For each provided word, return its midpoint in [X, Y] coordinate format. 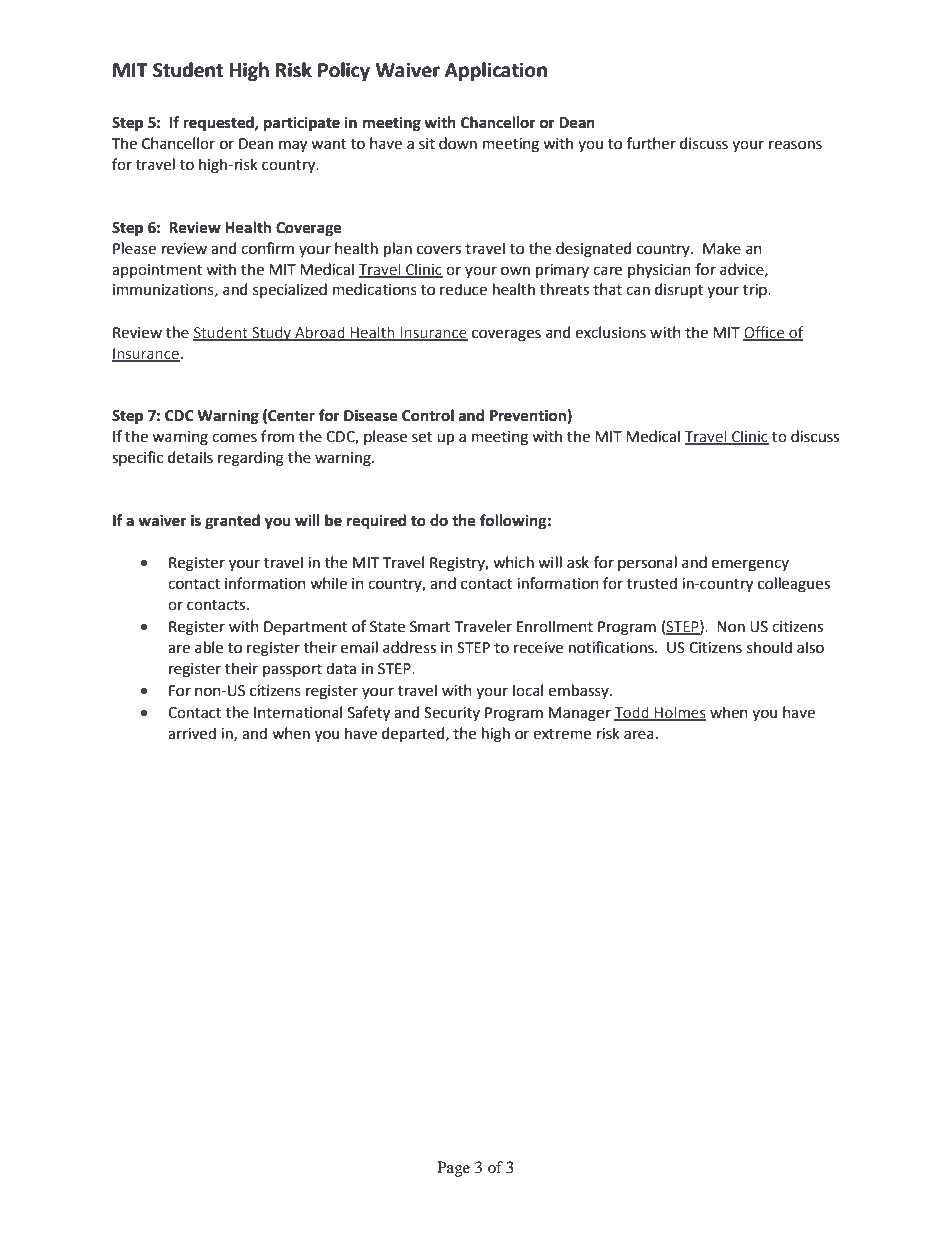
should [769, 647]
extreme [562, 734]
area [639, 735]
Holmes [679, 713]
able [209, 647]
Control [428, 415]
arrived [192, 733]
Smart [430, 627]
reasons [795, 145]
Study [271, 333]
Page [453, 1169]
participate [302, 124]
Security [452, 714]
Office [765, 333]
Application [496, 71]
